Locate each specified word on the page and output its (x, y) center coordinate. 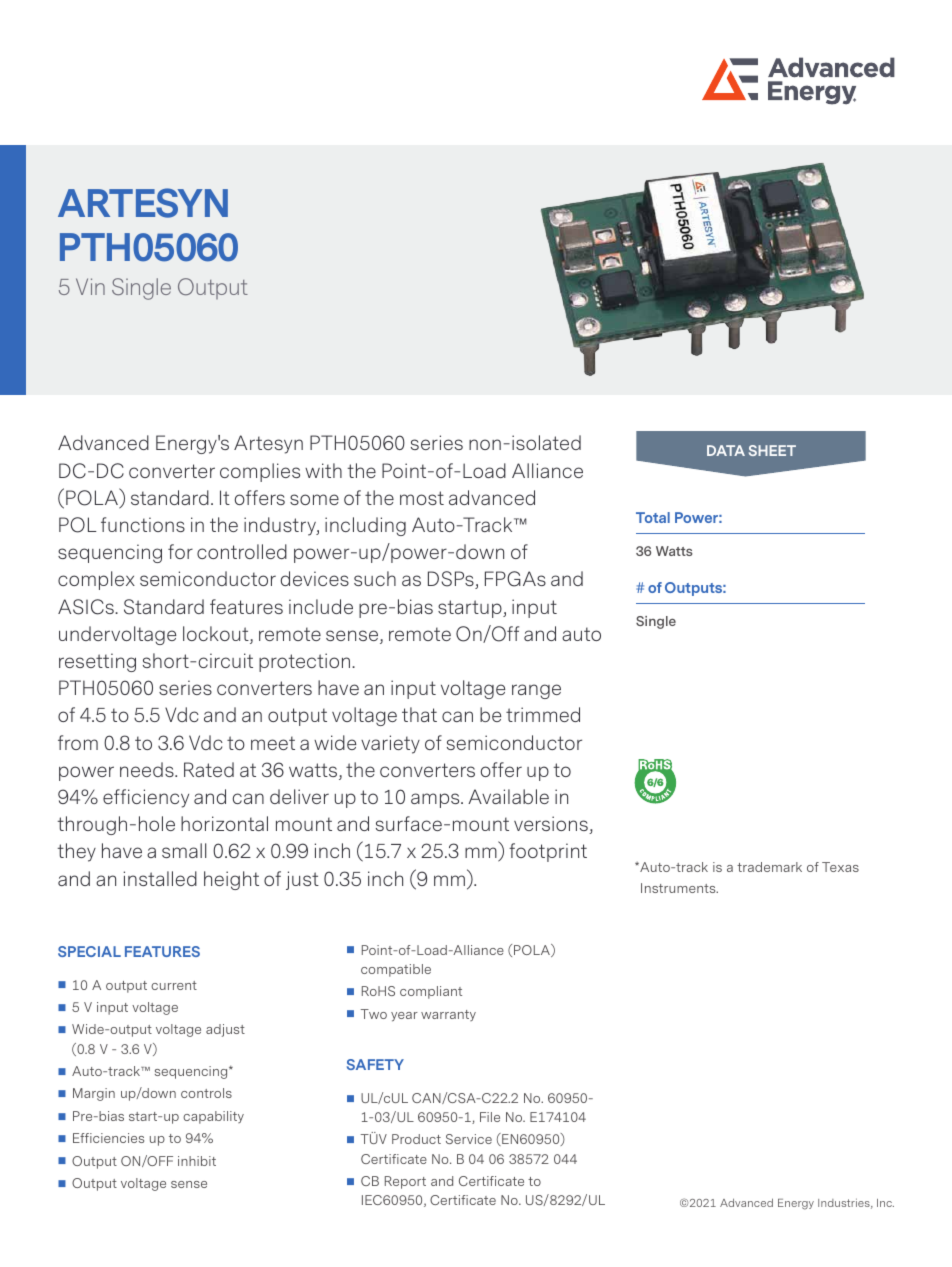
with (323, 470)
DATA (726, 450)
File (490, 1117)
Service (469, 1139)
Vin (90, 286)
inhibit (197, 1161)
